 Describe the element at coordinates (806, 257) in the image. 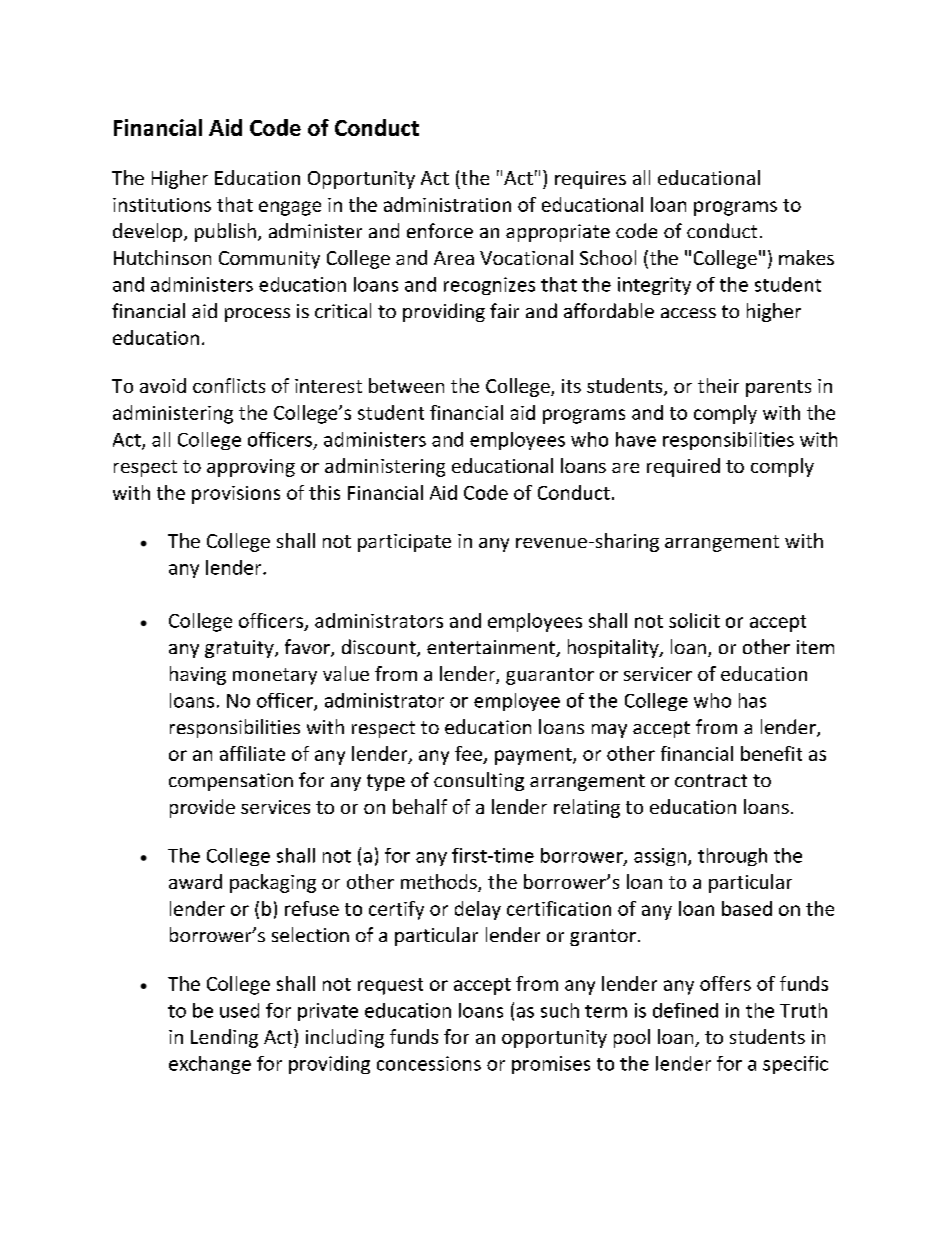

I see `makes` at that location.
